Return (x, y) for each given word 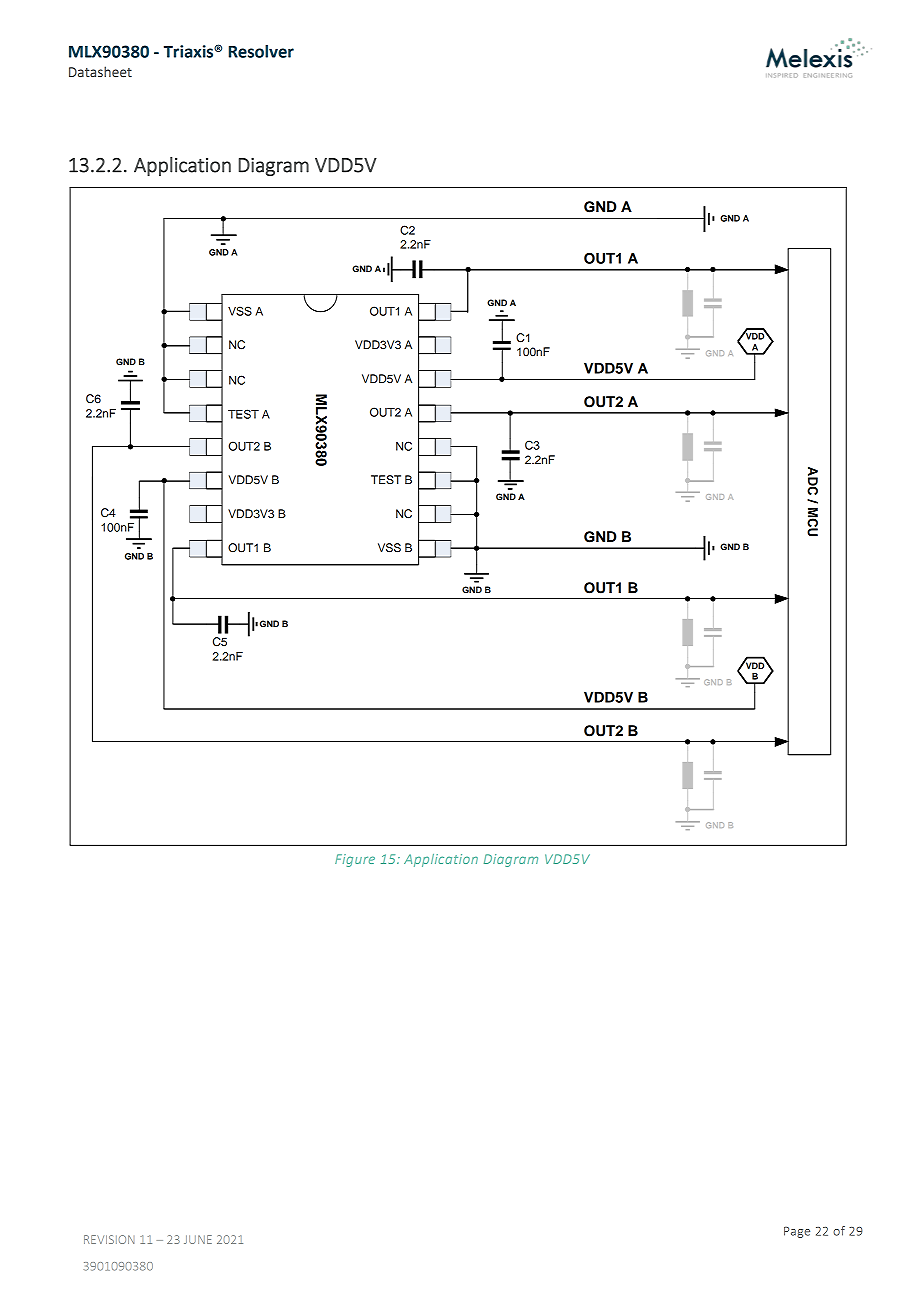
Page (797, 1232)
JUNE (198, 1239)
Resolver (261, 51)
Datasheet (100, 71)
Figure (355, 860)
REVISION (109, 1239)
